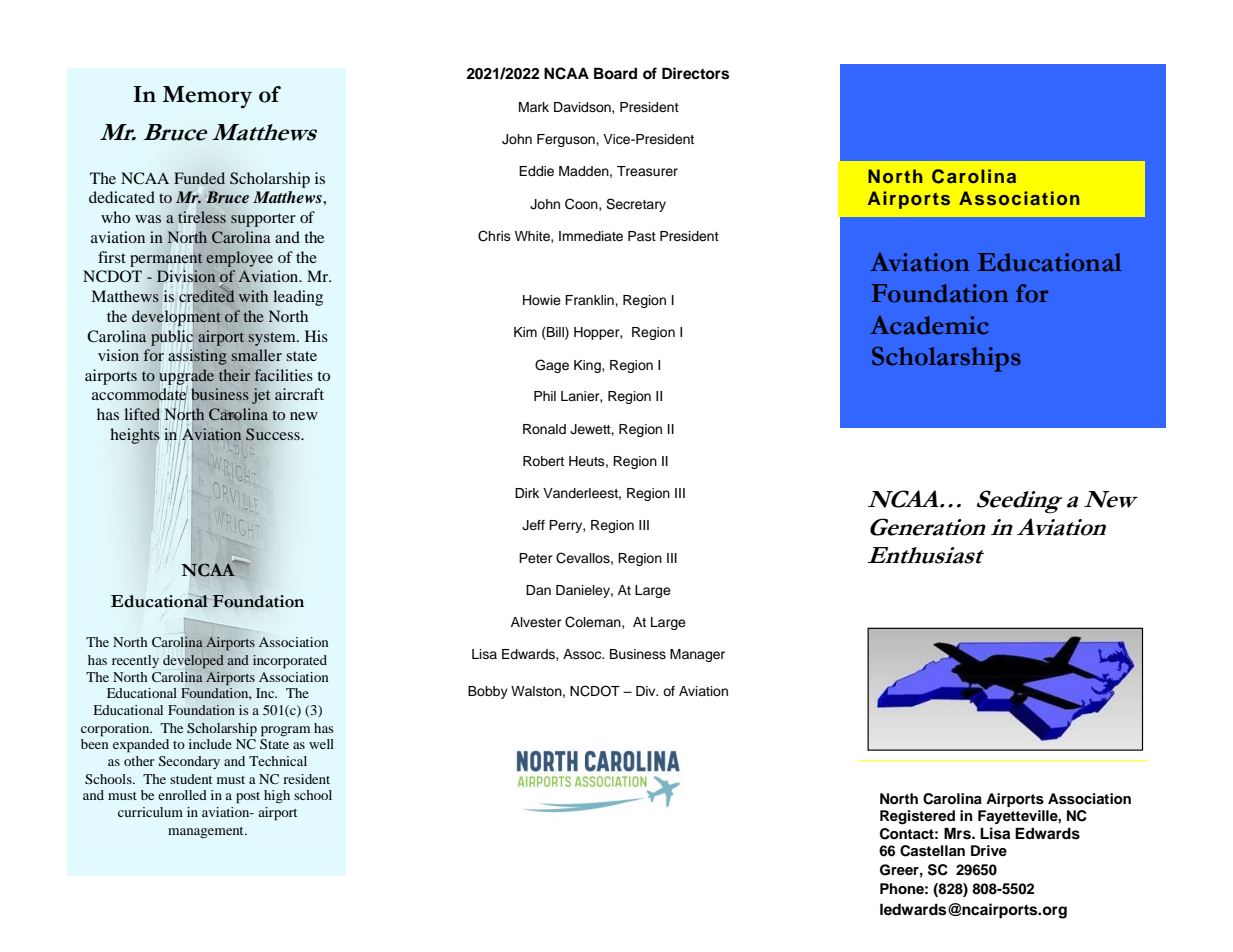 The height and width of the screenshot is (952, 1233). What do you see at coordinates (929, 325) in the screenshot?
I see `Academic` at bounding box center [929, 325].
